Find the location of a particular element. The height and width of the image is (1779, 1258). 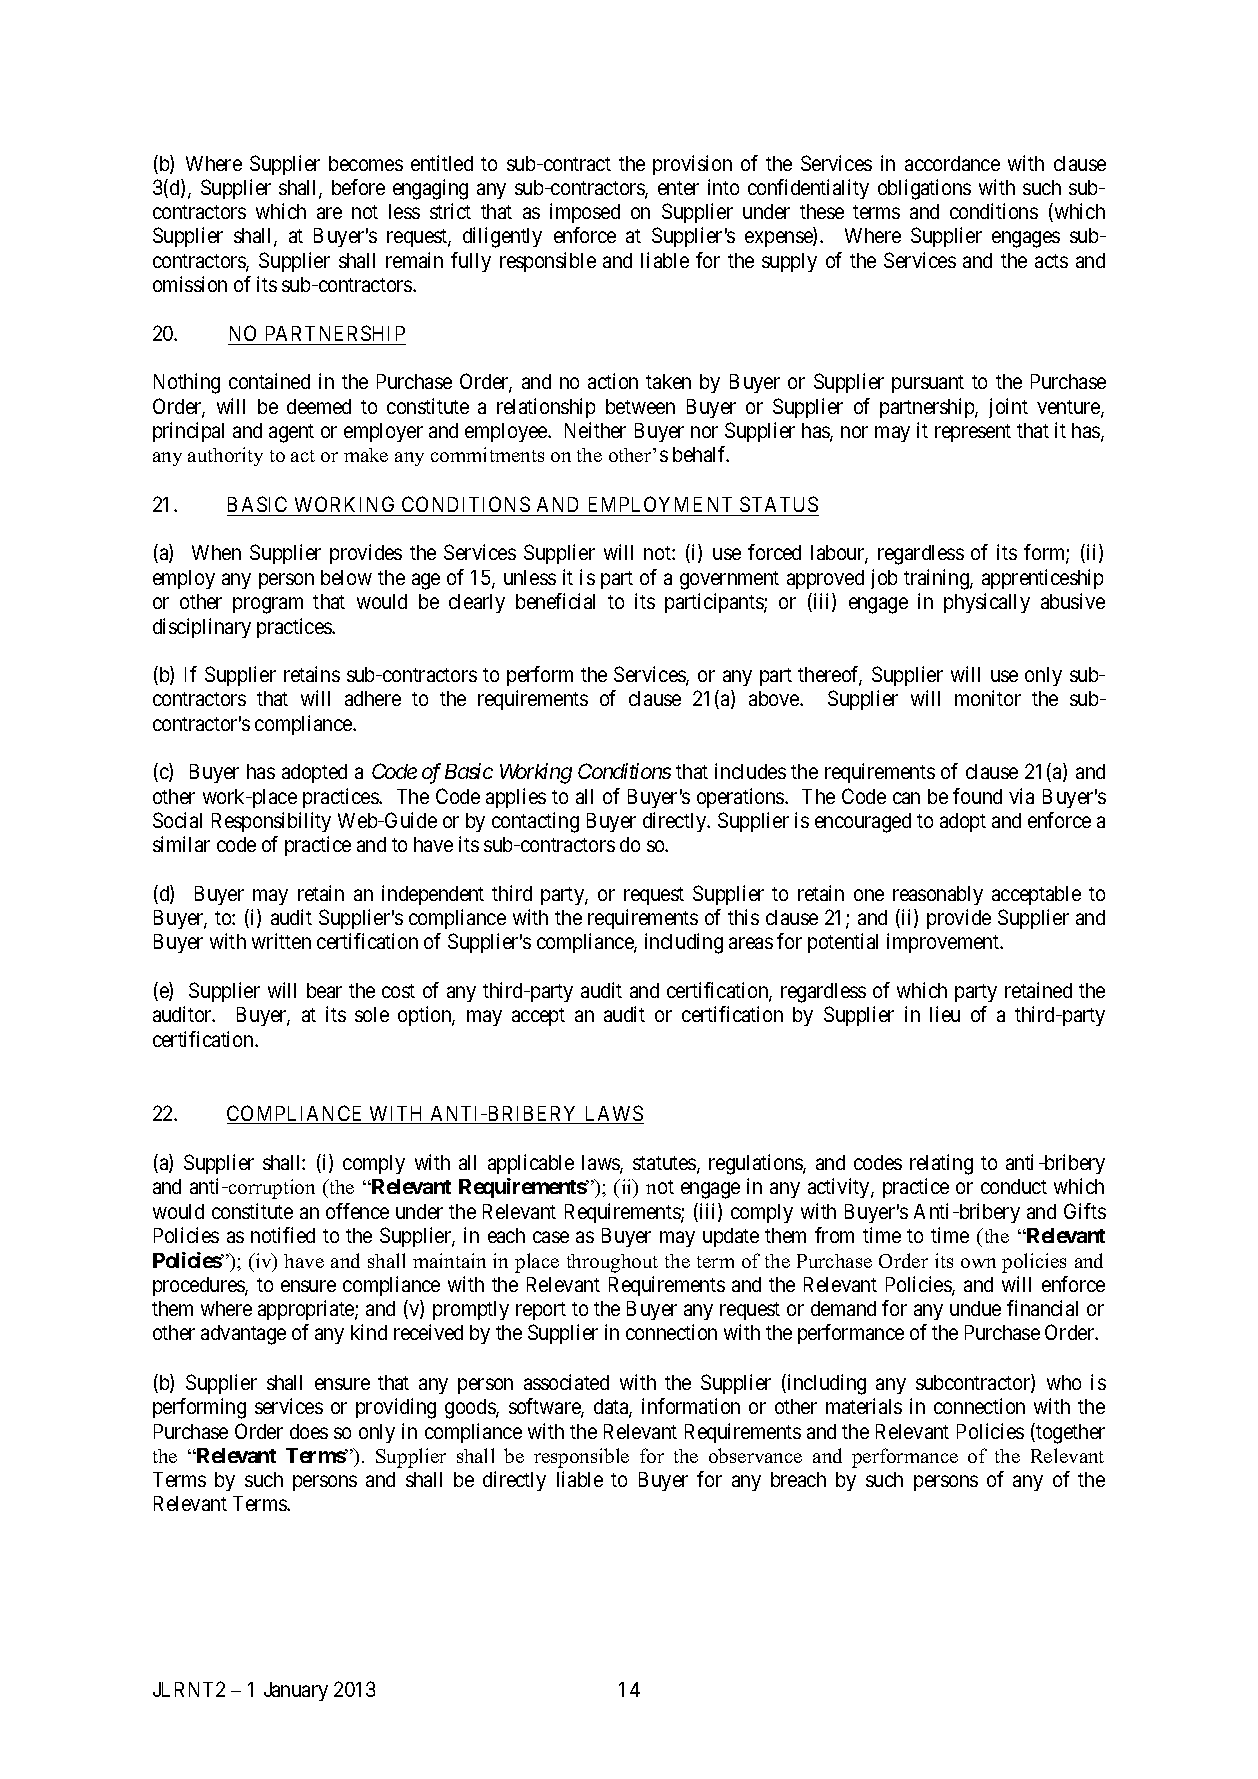

notified is located at coordinates (283, 1235).
